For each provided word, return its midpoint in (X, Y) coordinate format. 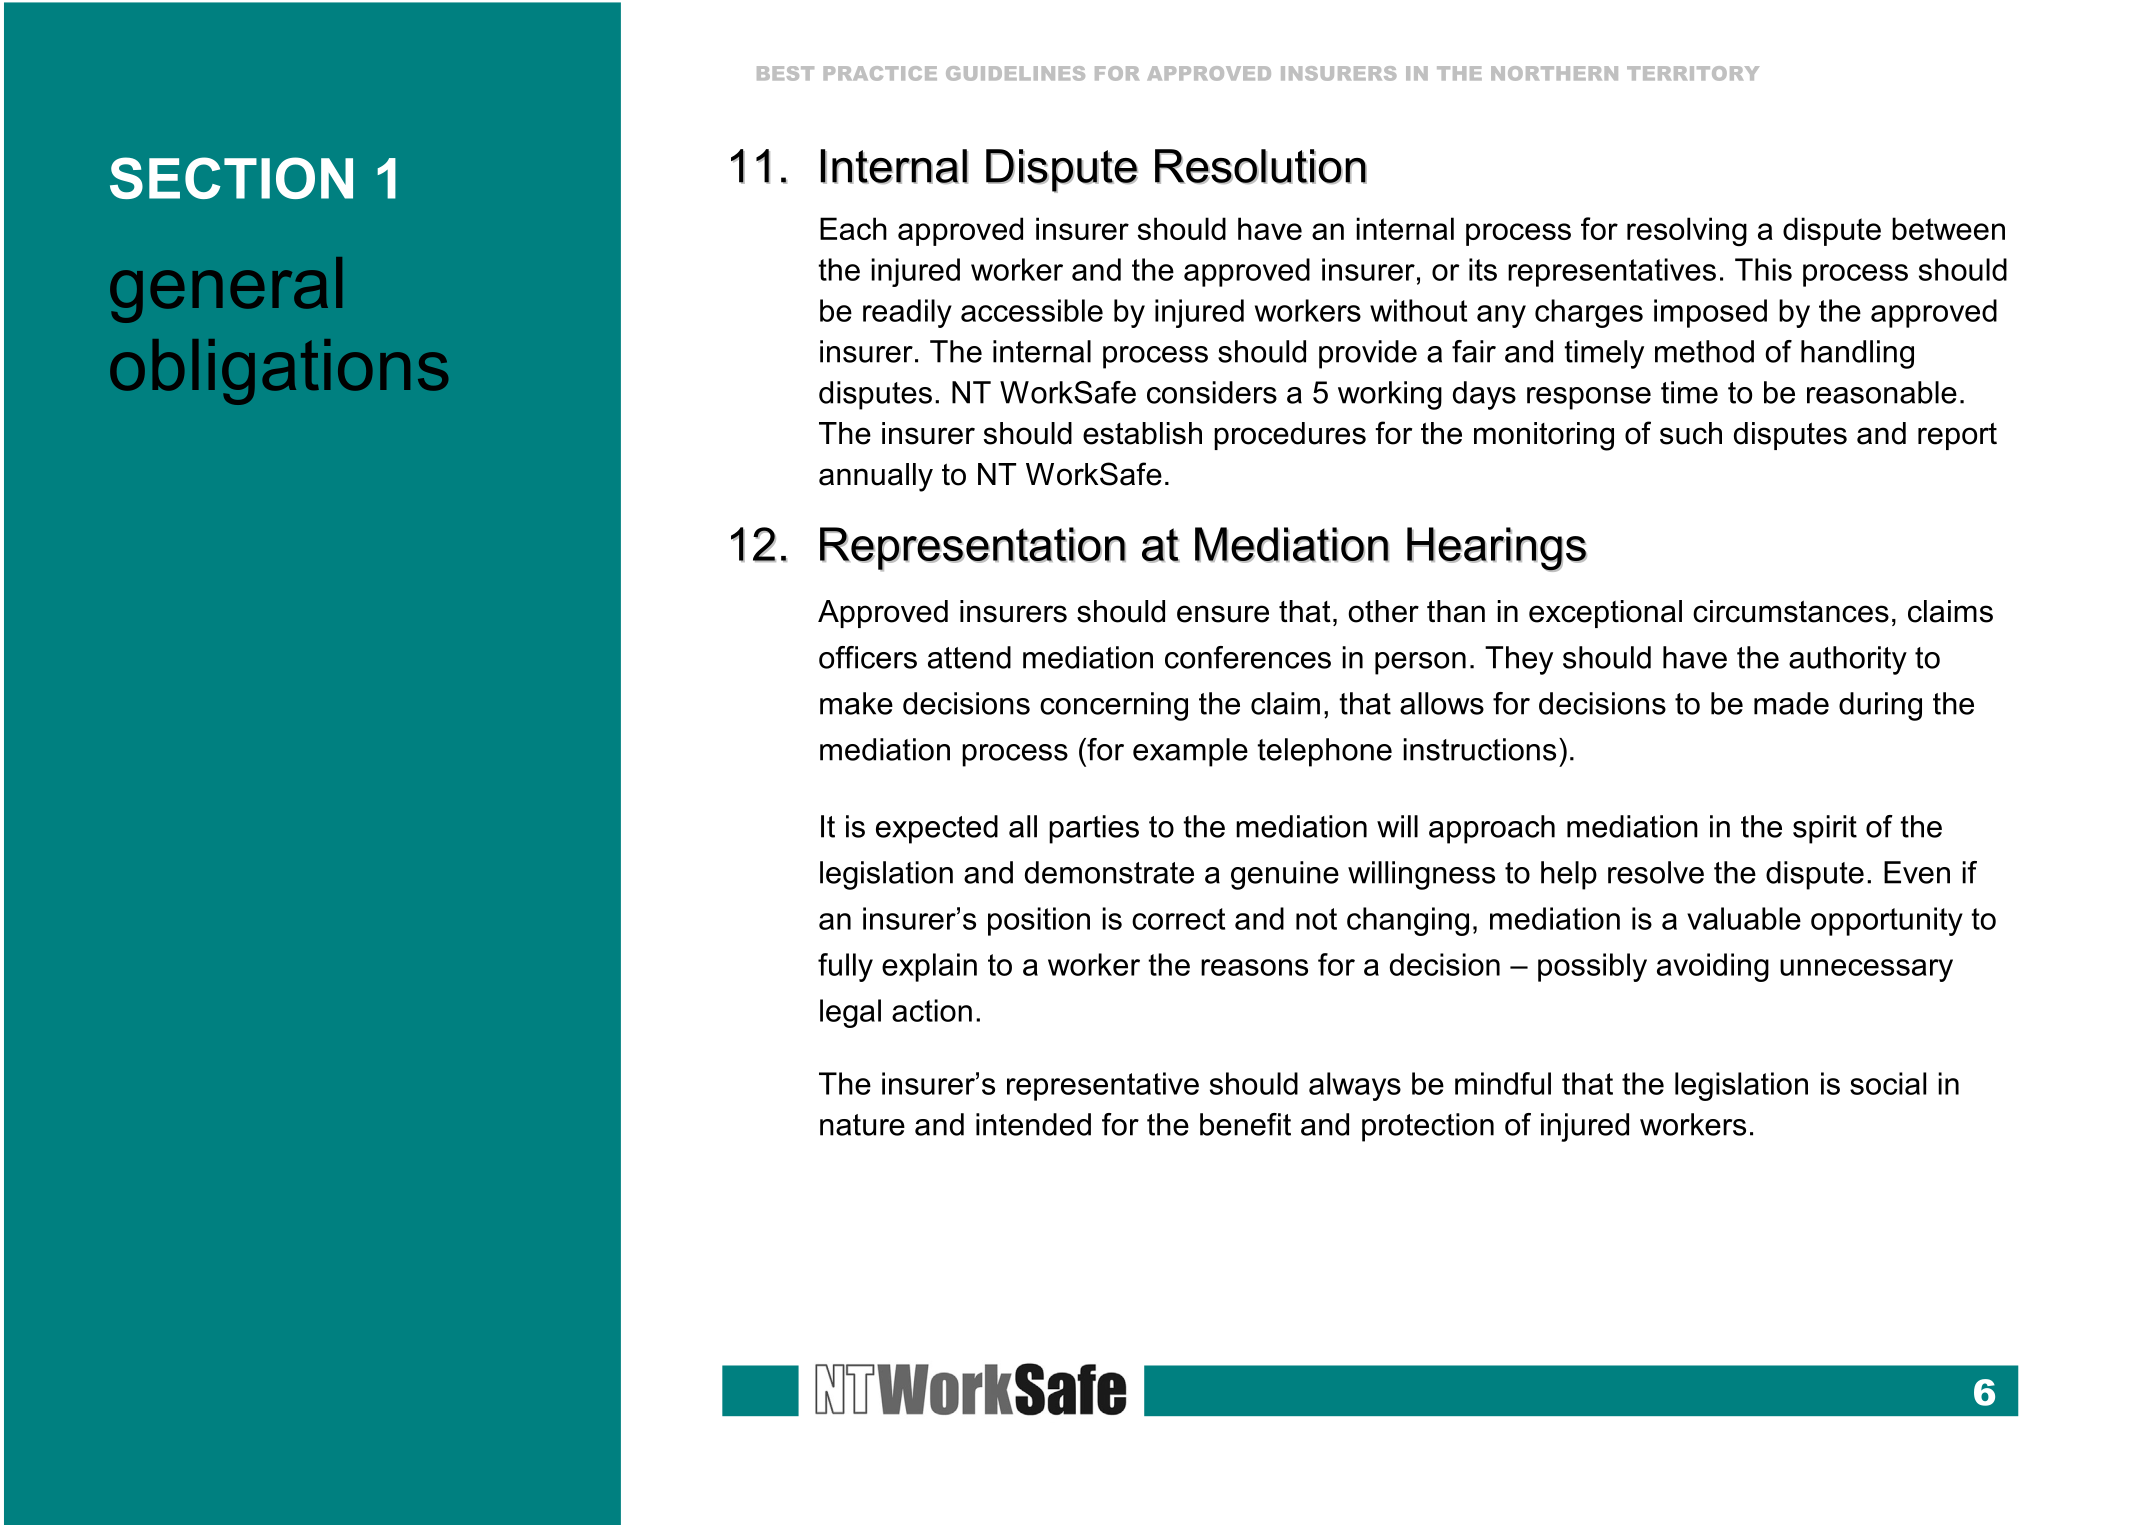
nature (862, 1125)
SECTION (231, 178)
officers (868, 657)
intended (1033, 1124)
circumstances (1791, 611)
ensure (1223, 614)
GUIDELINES (1015, 73)
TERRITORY (1693, 73)
